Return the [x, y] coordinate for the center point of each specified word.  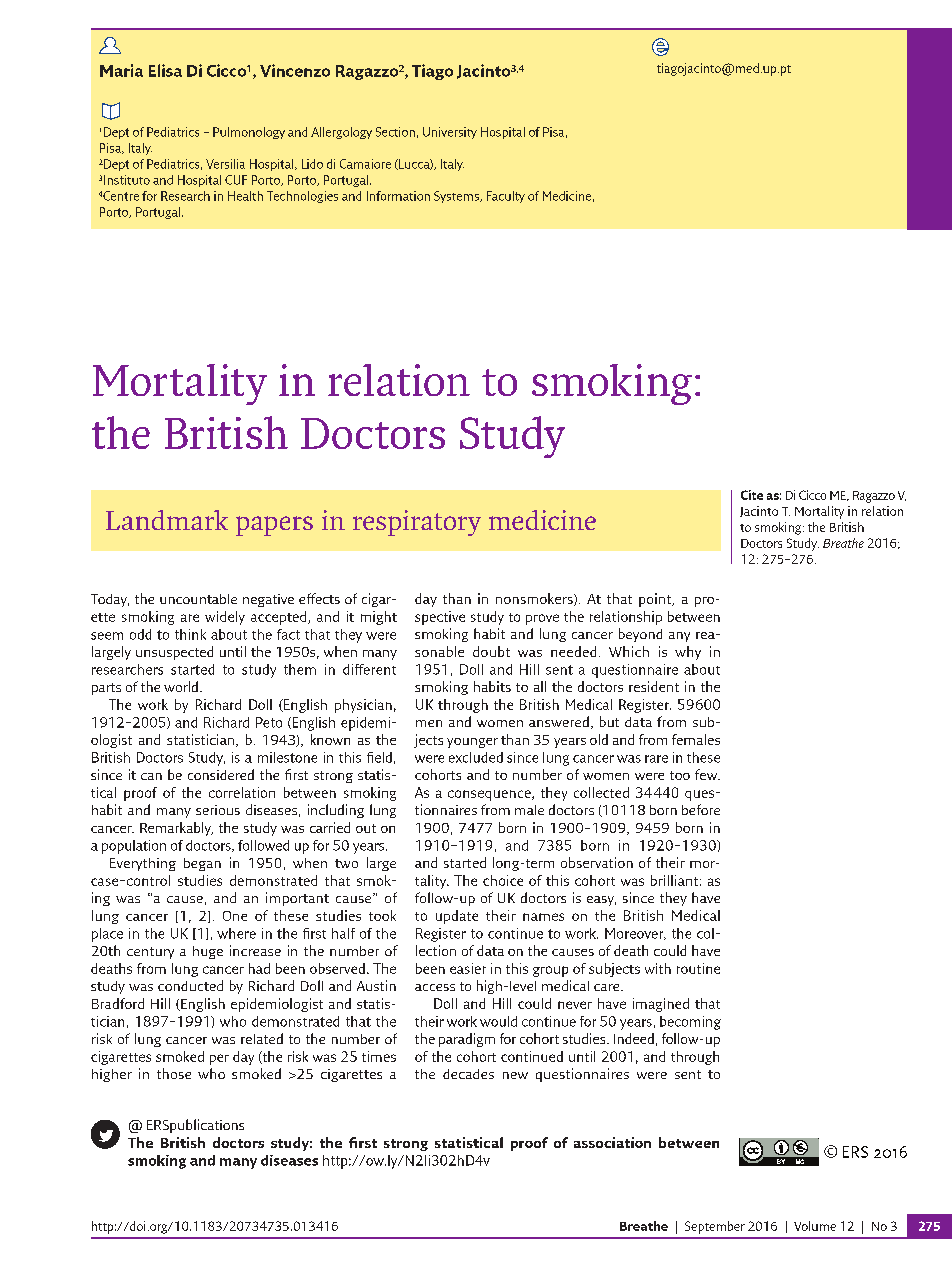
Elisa [165, 70]
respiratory [417, 523]
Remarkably [176, 829]
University [450, 133]
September [715, 1227]
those [174, 1073]
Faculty [506, 197]
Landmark [167, 520]
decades [468, 1074]
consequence [490, 795]
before [701, 809]
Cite [752, 495]
